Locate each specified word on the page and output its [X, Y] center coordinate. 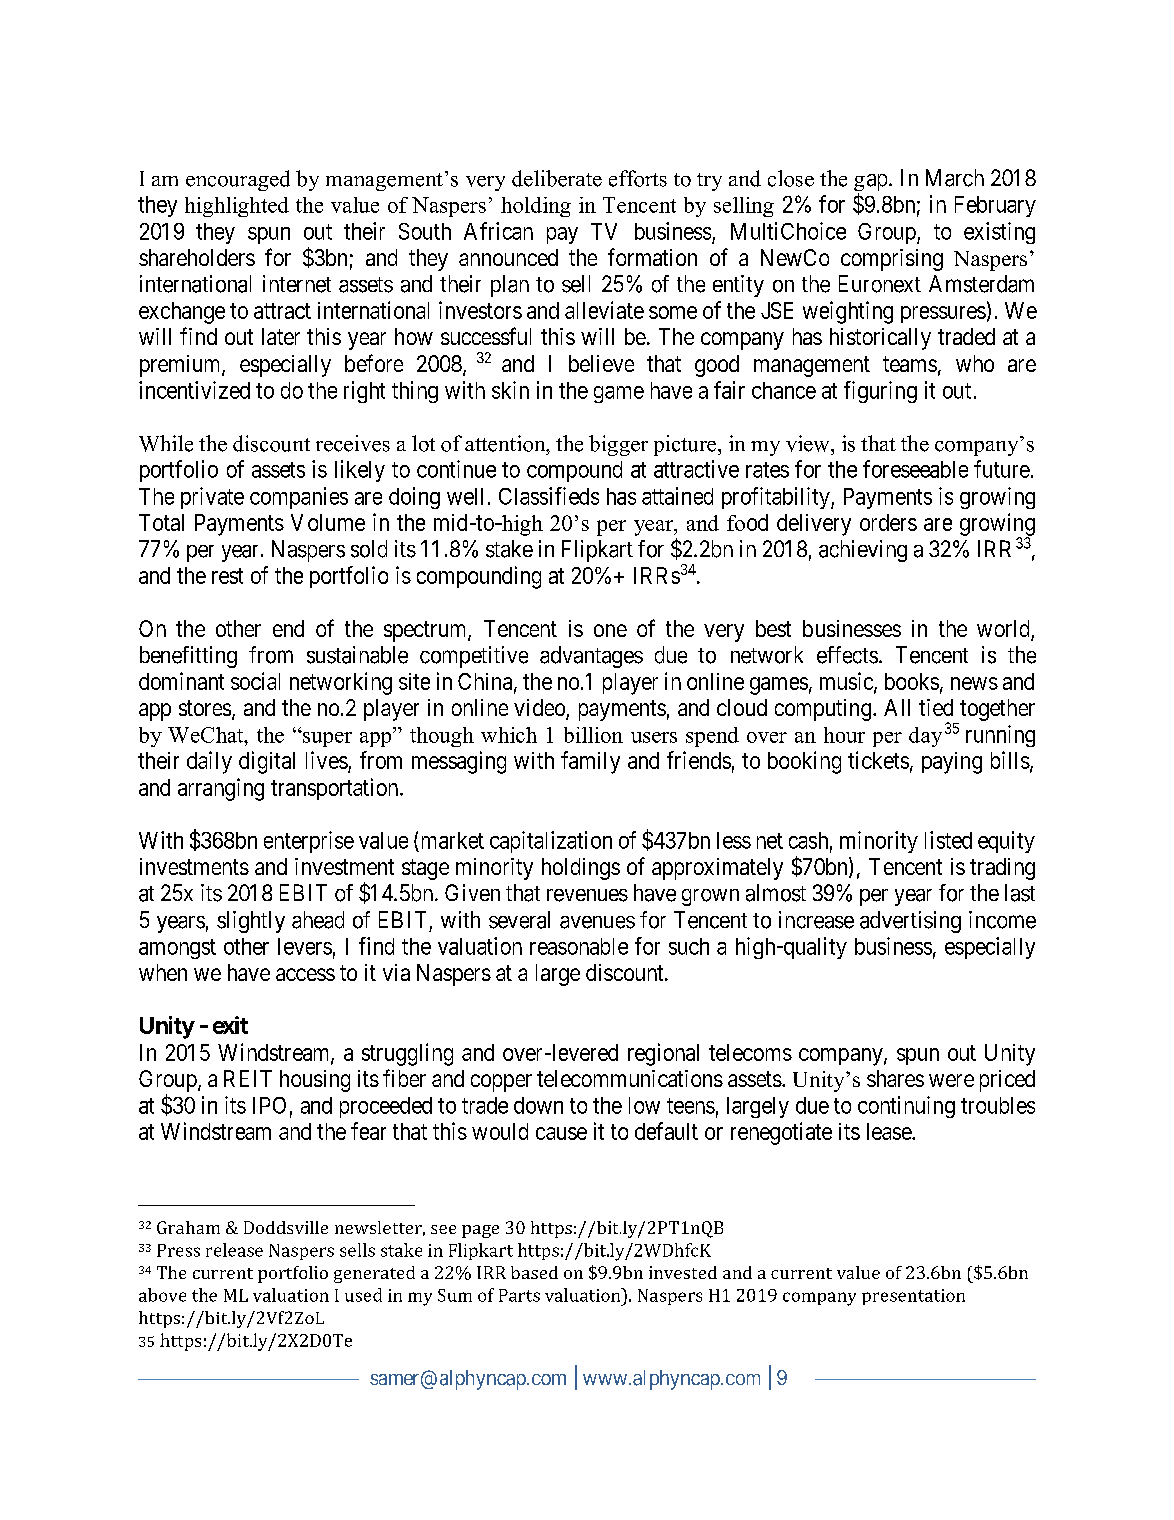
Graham [188, 1227]
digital [267, 762]
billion [593, 735]
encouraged [238, 180]
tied [936, 707]
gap [870, 184]
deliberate [557, 178]
